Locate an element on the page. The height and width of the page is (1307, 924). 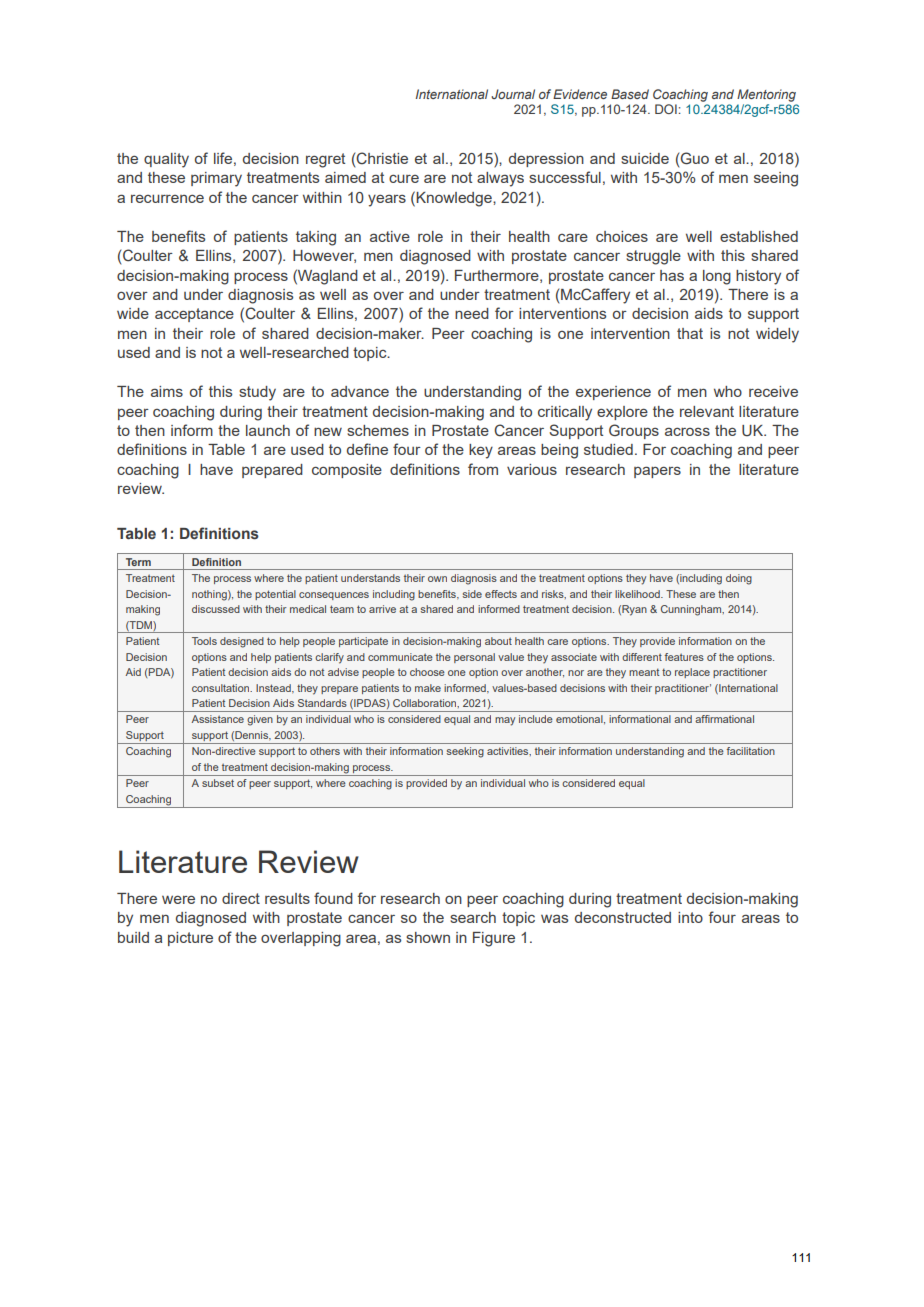
Journal is located at coordinates (513, 94).
